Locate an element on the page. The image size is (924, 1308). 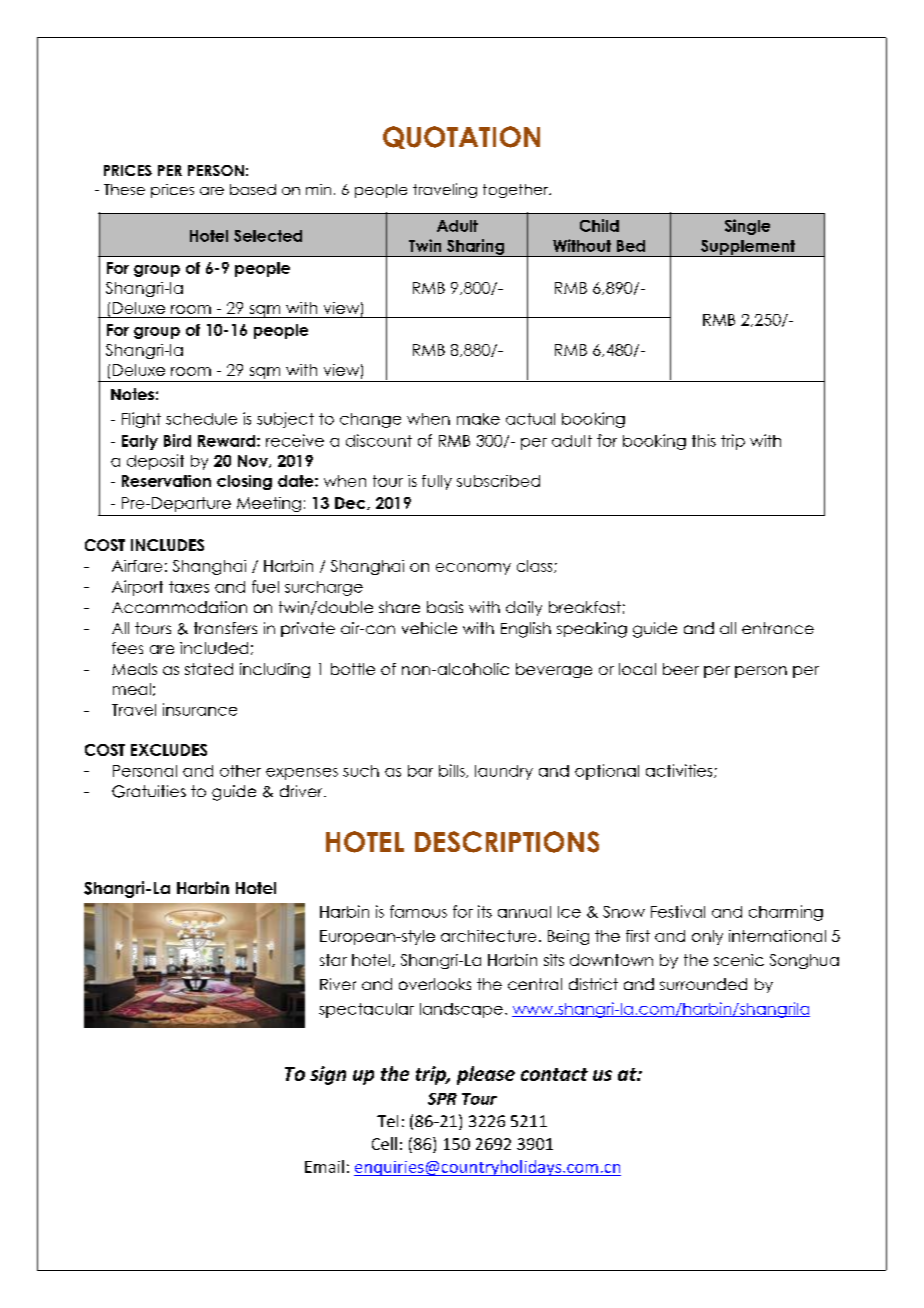
Single is located at coordinates (747, 227).
